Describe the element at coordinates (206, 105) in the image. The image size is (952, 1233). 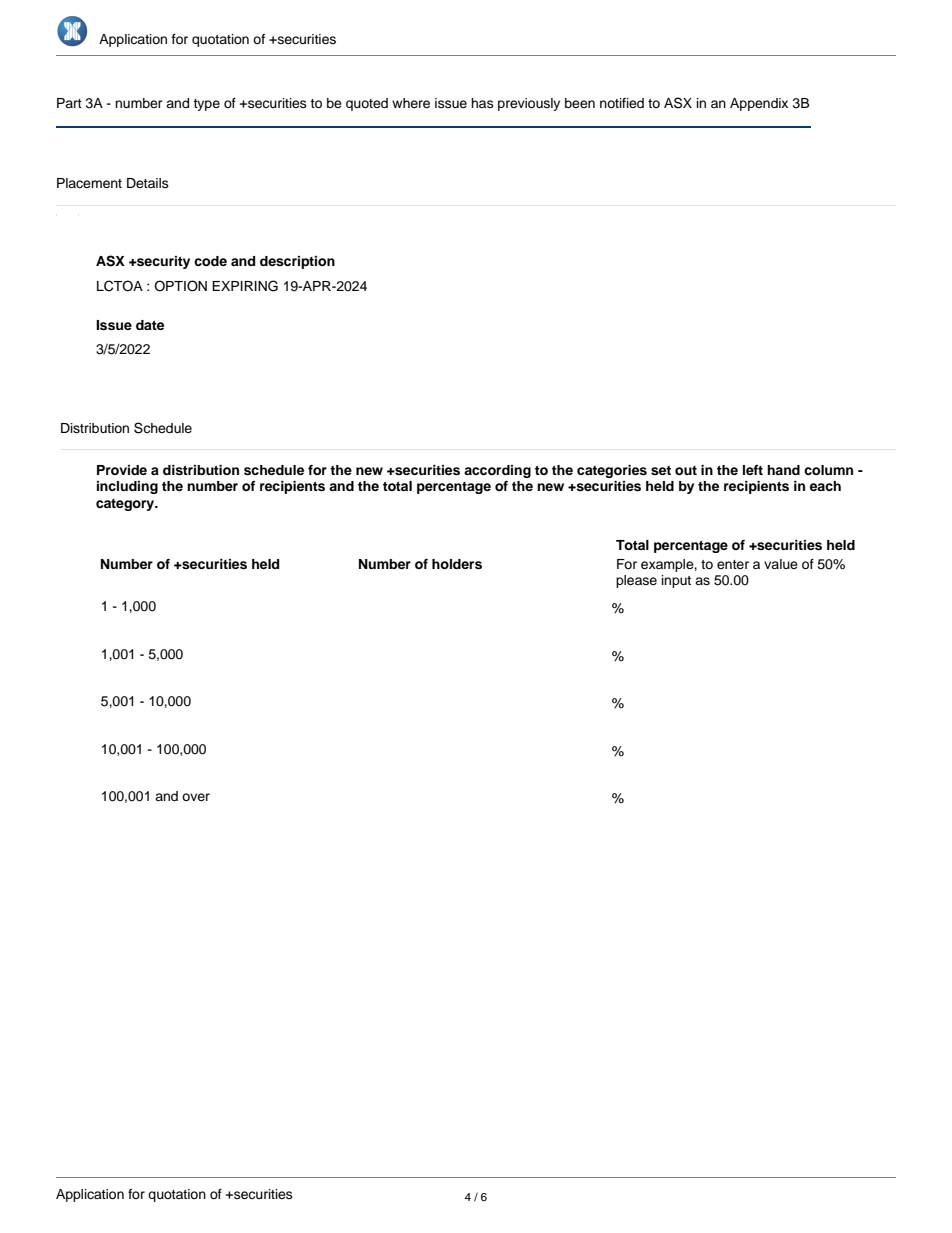
I see `type` at that location.
